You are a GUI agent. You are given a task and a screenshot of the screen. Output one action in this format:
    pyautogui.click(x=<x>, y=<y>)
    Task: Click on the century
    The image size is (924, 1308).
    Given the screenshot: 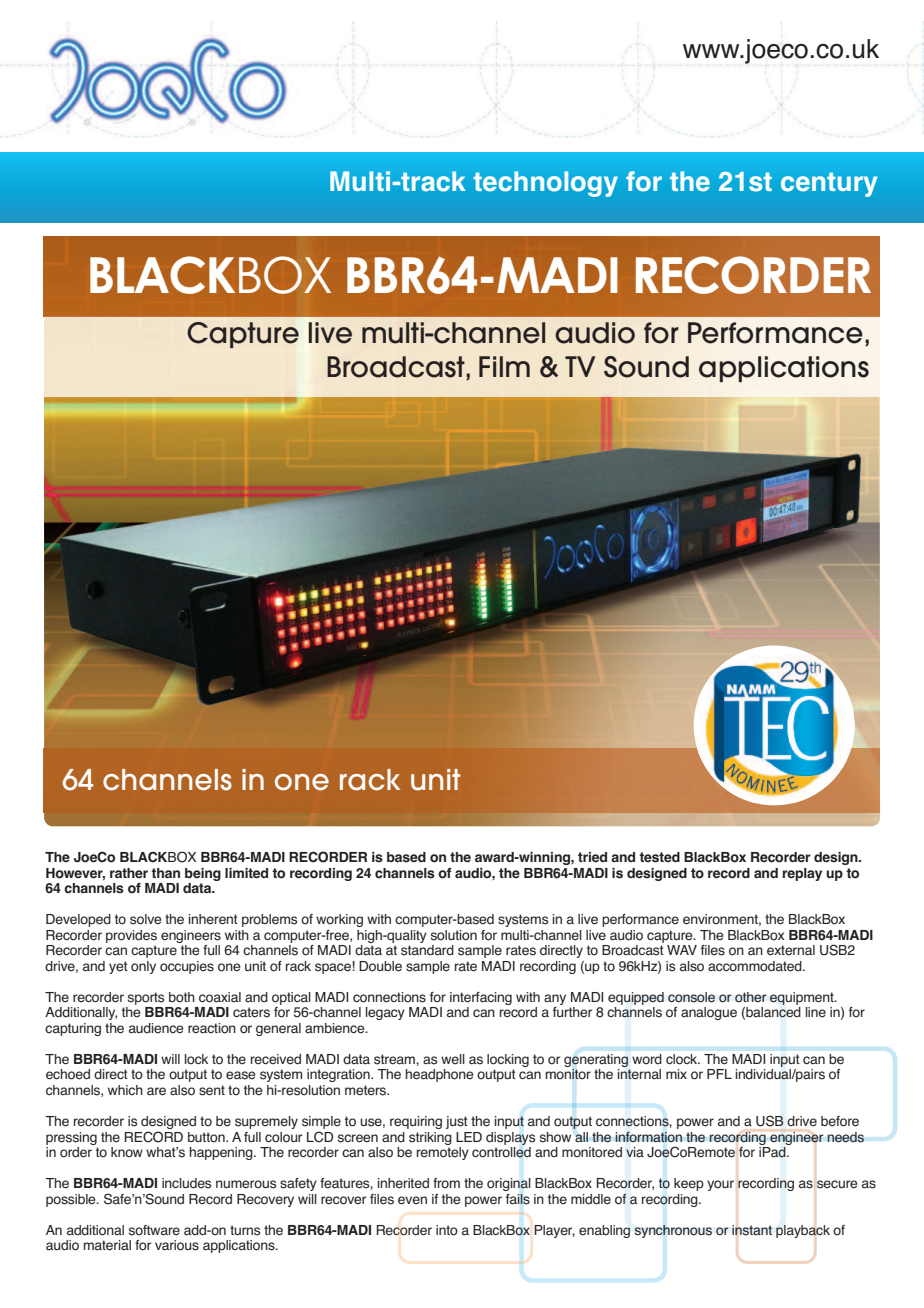 What is the action you would take?
    pyautogui.click(x=829, y=184)
